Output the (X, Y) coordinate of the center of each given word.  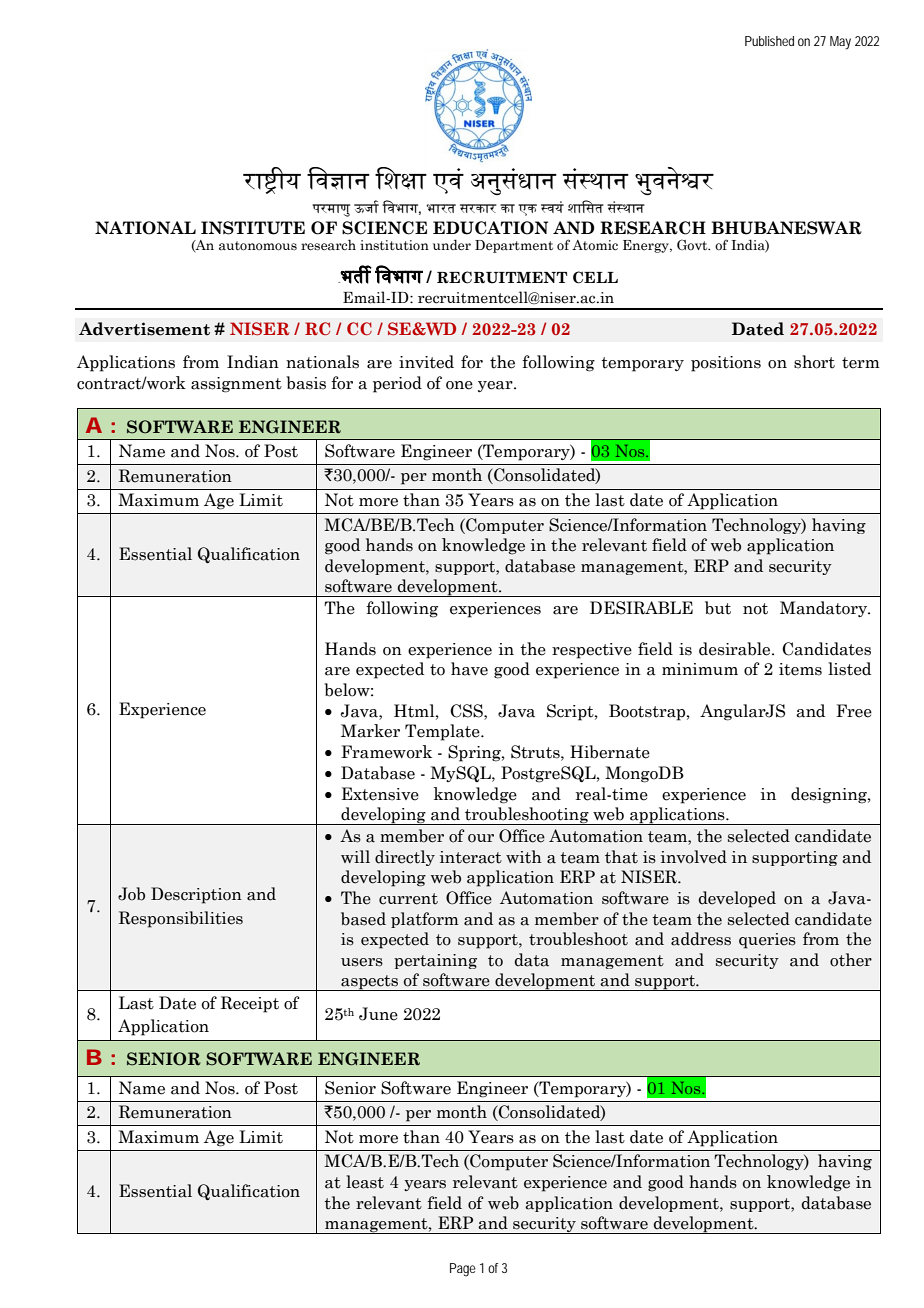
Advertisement (144, 329)
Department (514, 246)
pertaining (435, 961)
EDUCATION (490, 228)
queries (767, 941)
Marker (370, 731)
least (365, 1182)
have (469, 669)
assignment (236, 385)
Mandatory (825, 609)
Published (769, 41)
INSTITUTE (253, 228)
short (814, 362)
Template (443, 732)
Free (854, 711)
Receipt (250, 1004)
